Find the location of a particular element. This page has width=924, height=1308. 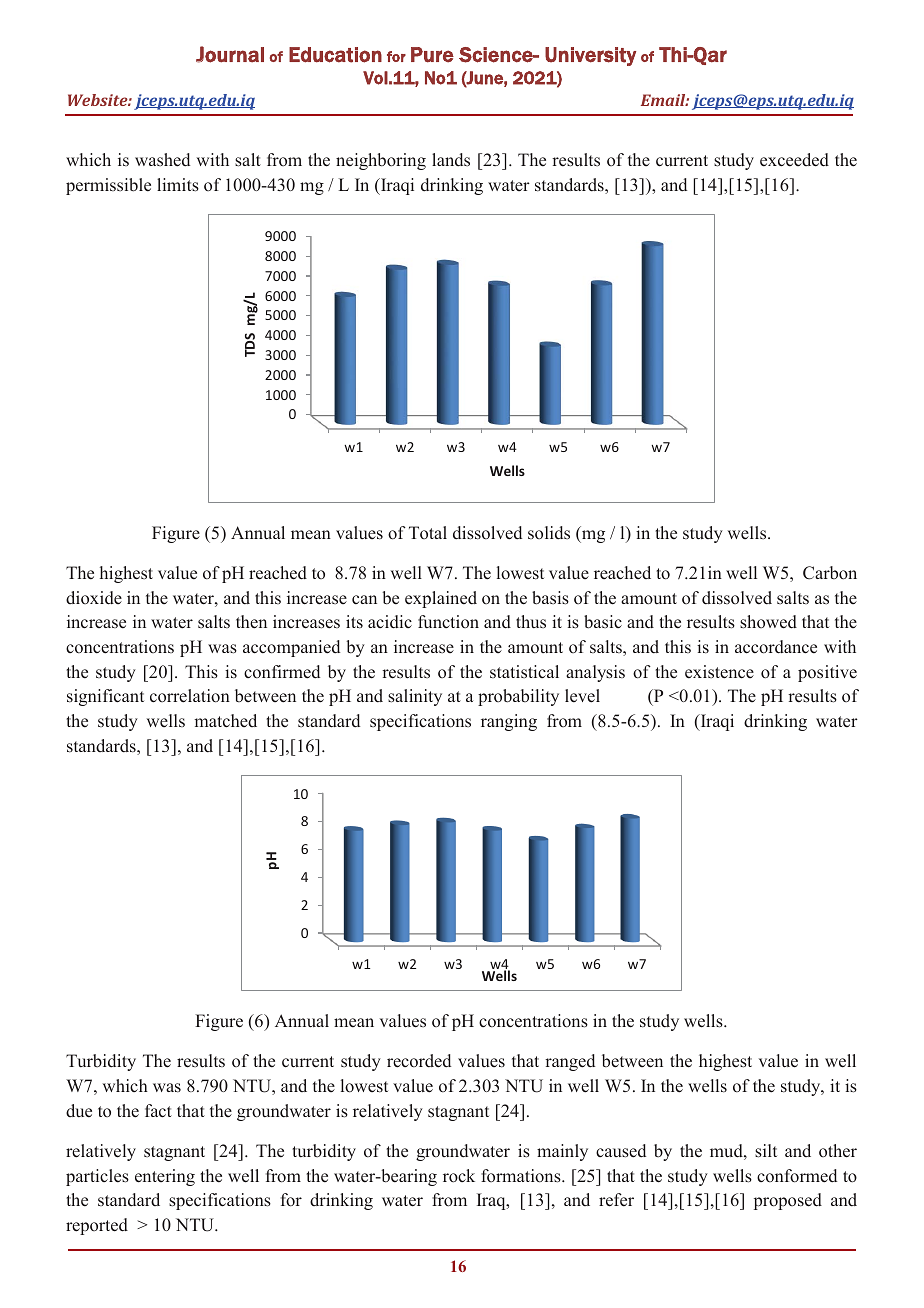

matched is located at coordinates (225, 721).
